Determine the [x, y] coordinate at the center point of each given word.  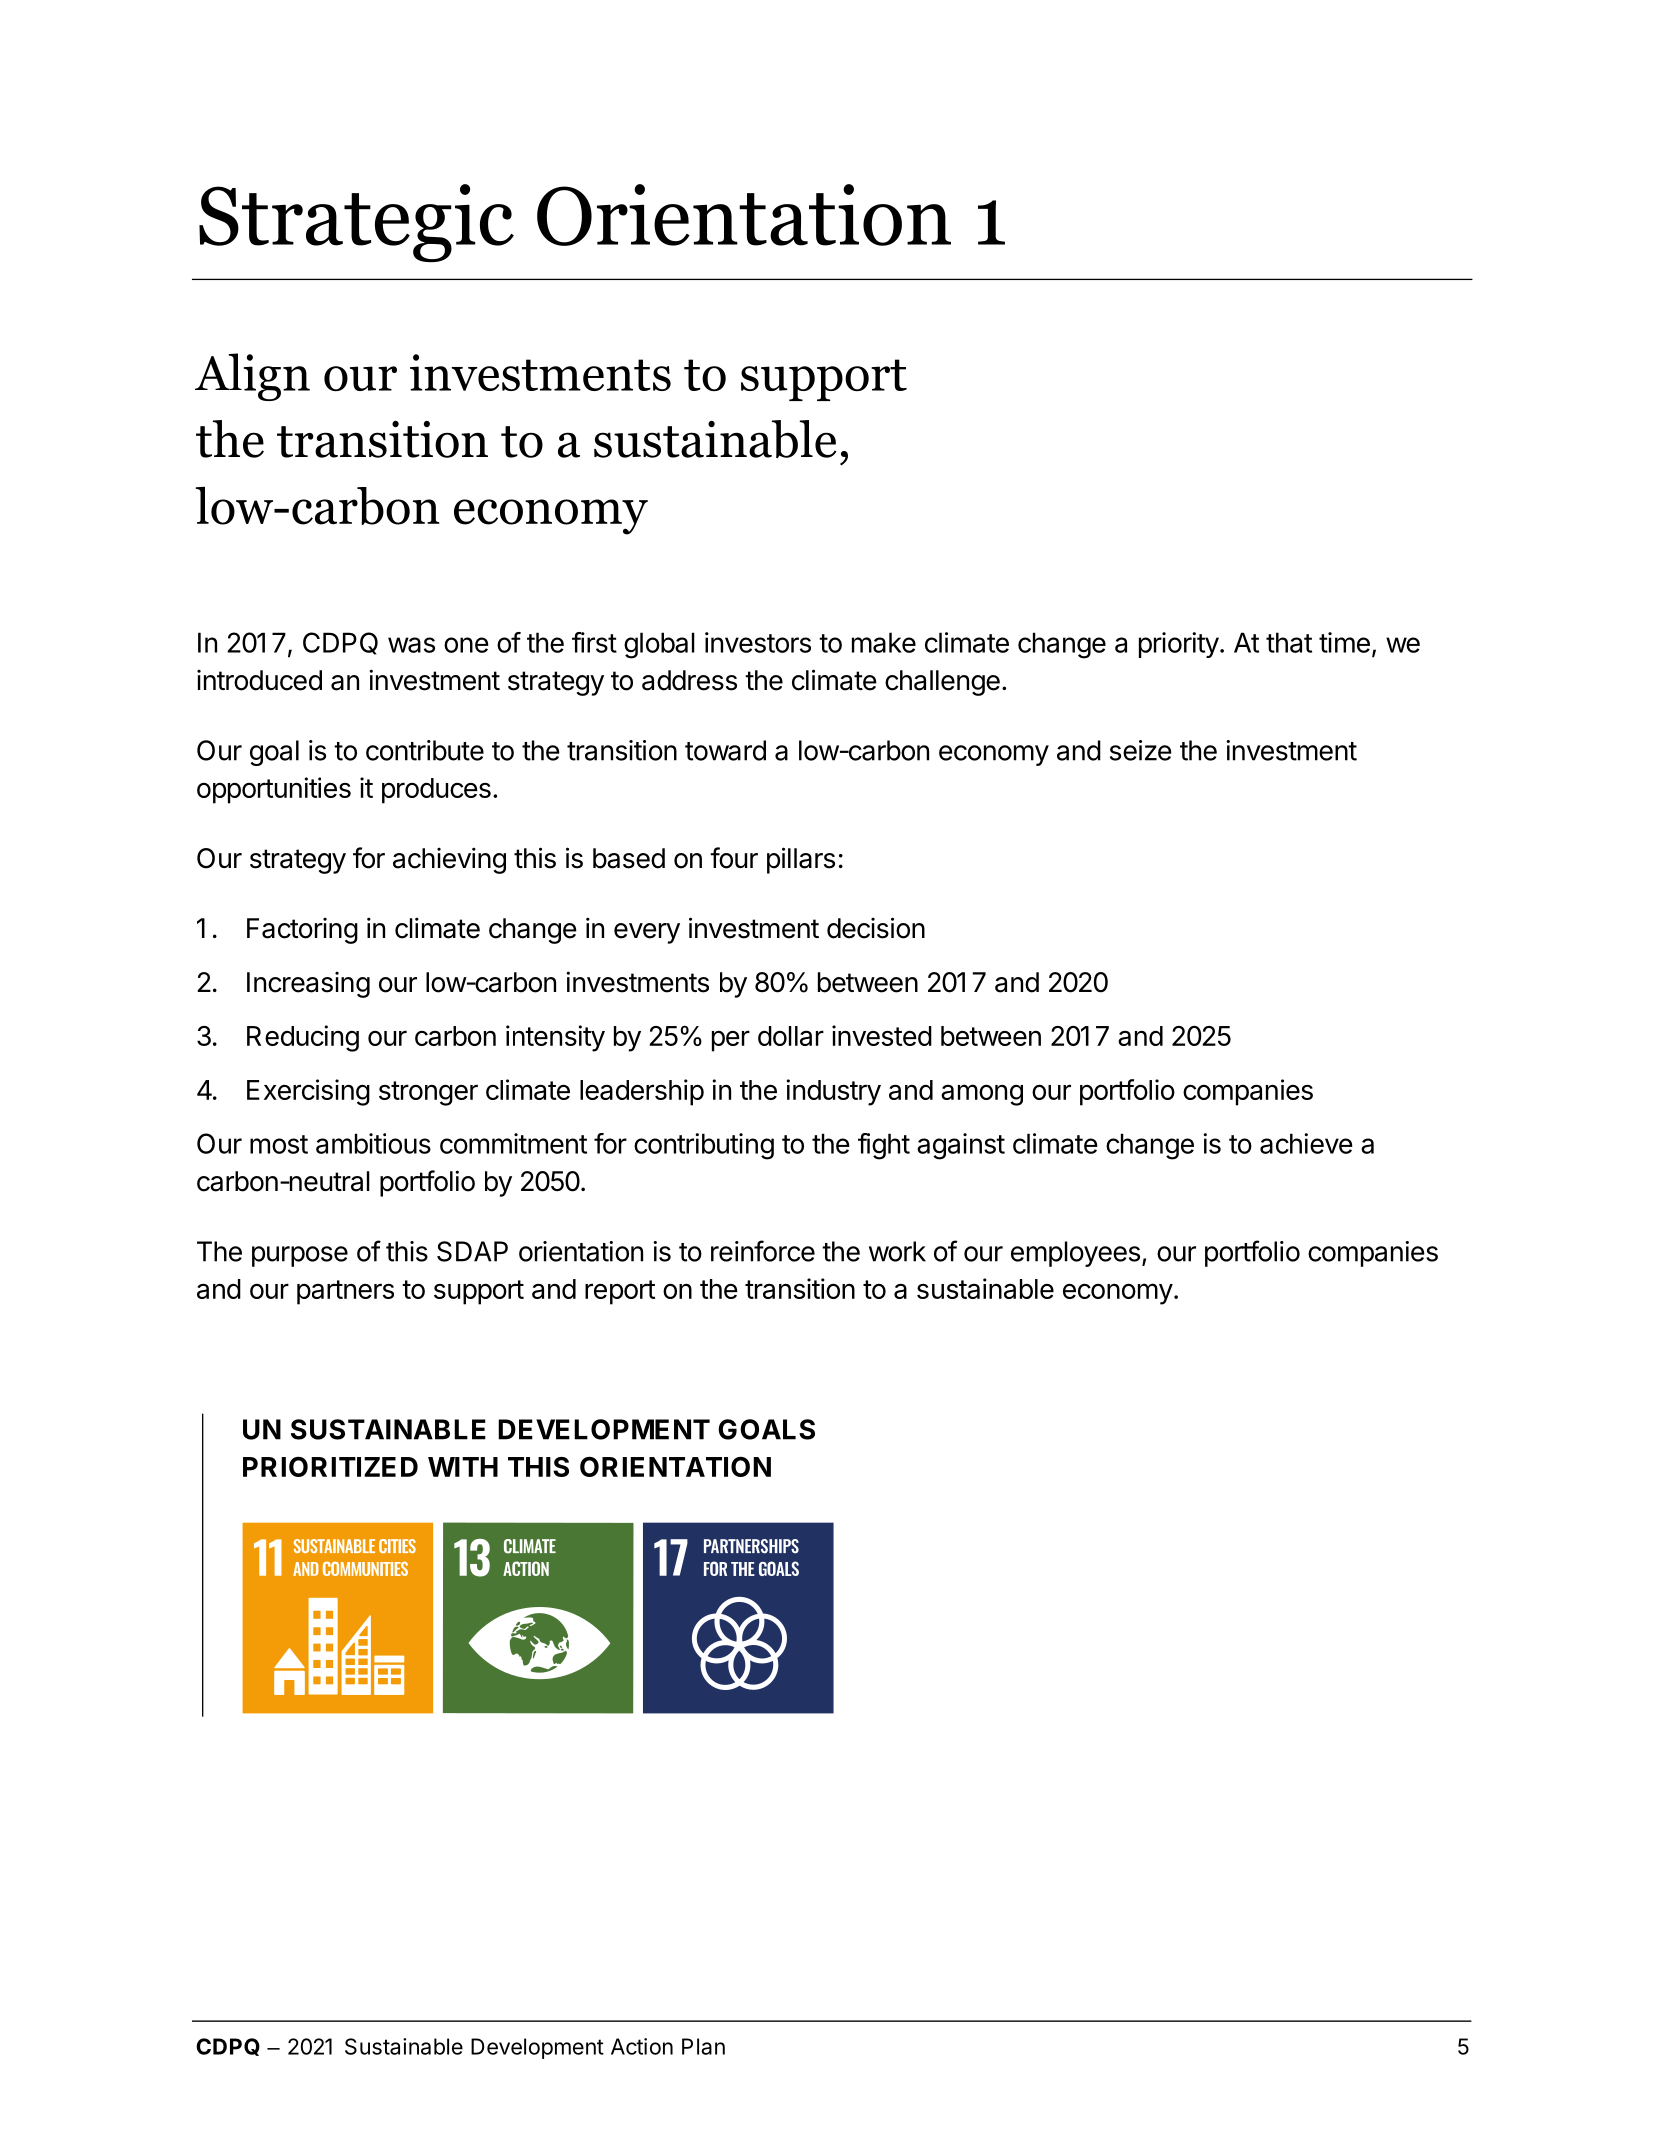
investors [758, 642]
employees [1075, 1254]
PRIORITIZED [330, 1466]
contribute [425, 750]
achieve [1306, 1143]
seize [1141, 750]
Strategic [356, 223]
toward [725, 750]
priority [1179, 645]
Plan [703, 2046]
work [897, 1251]
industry [834, 1092]
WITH [463, 1467]
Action [642, 2046]
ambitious [373, 1143]
